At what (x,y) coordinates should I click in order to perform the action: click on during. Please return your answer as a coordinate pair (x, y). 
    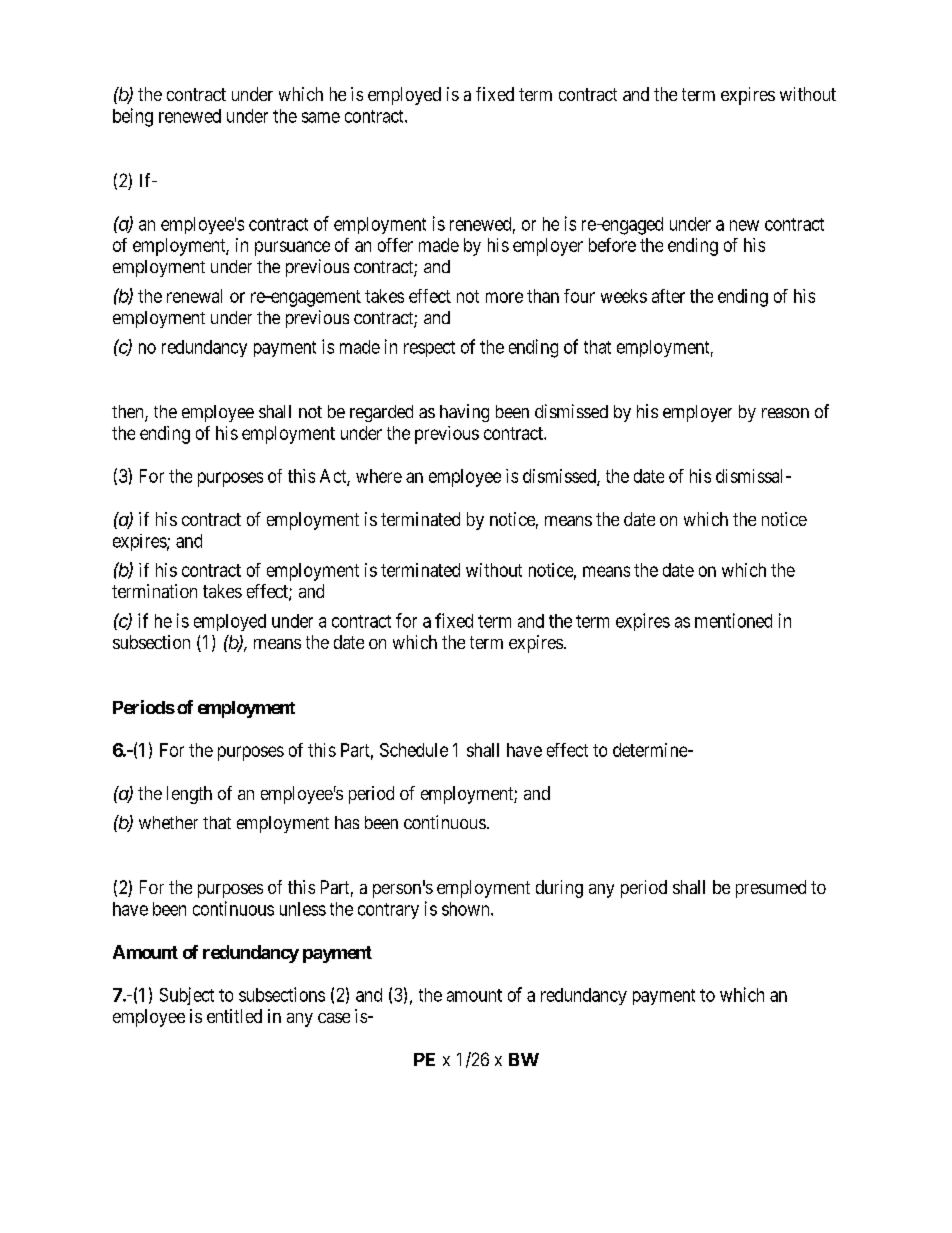
    Looking at the image, I should click on (559, 889).
